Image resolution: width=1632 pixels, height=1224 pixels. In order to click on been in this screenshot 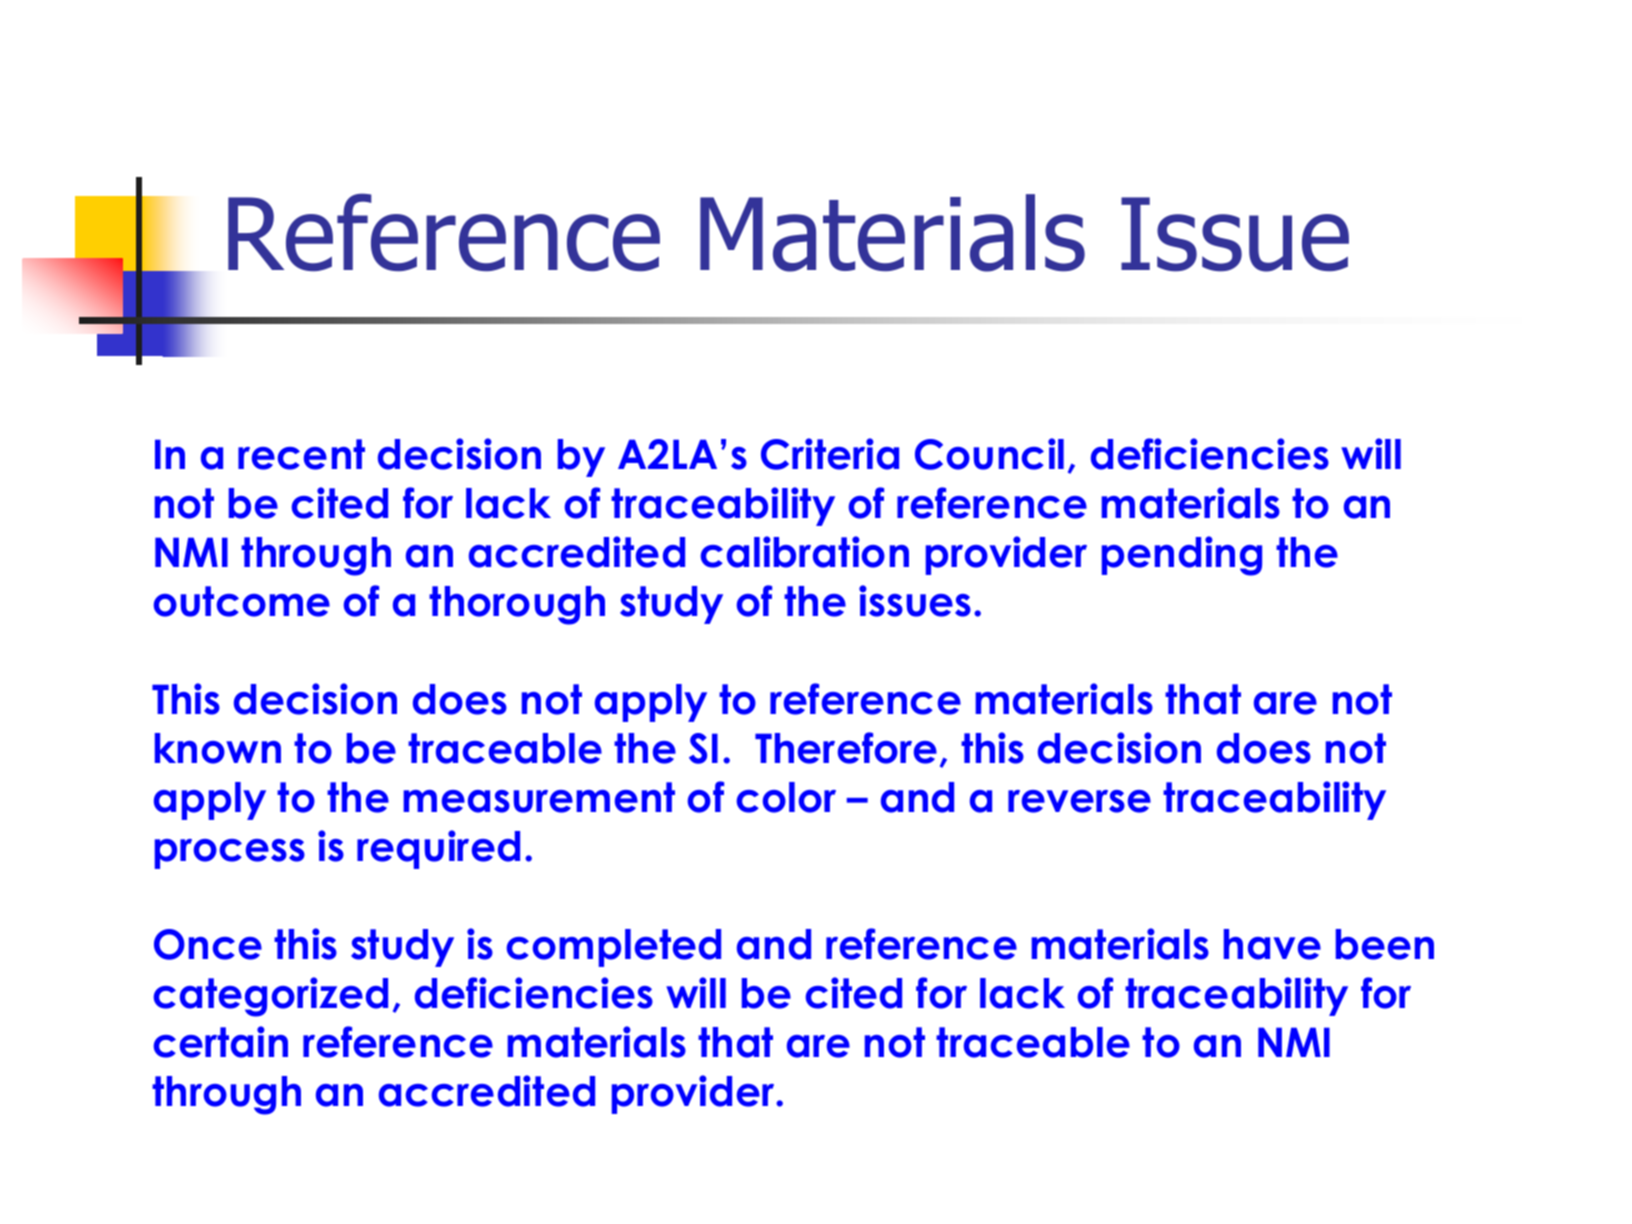, I will do `click(1385, 944)`.
